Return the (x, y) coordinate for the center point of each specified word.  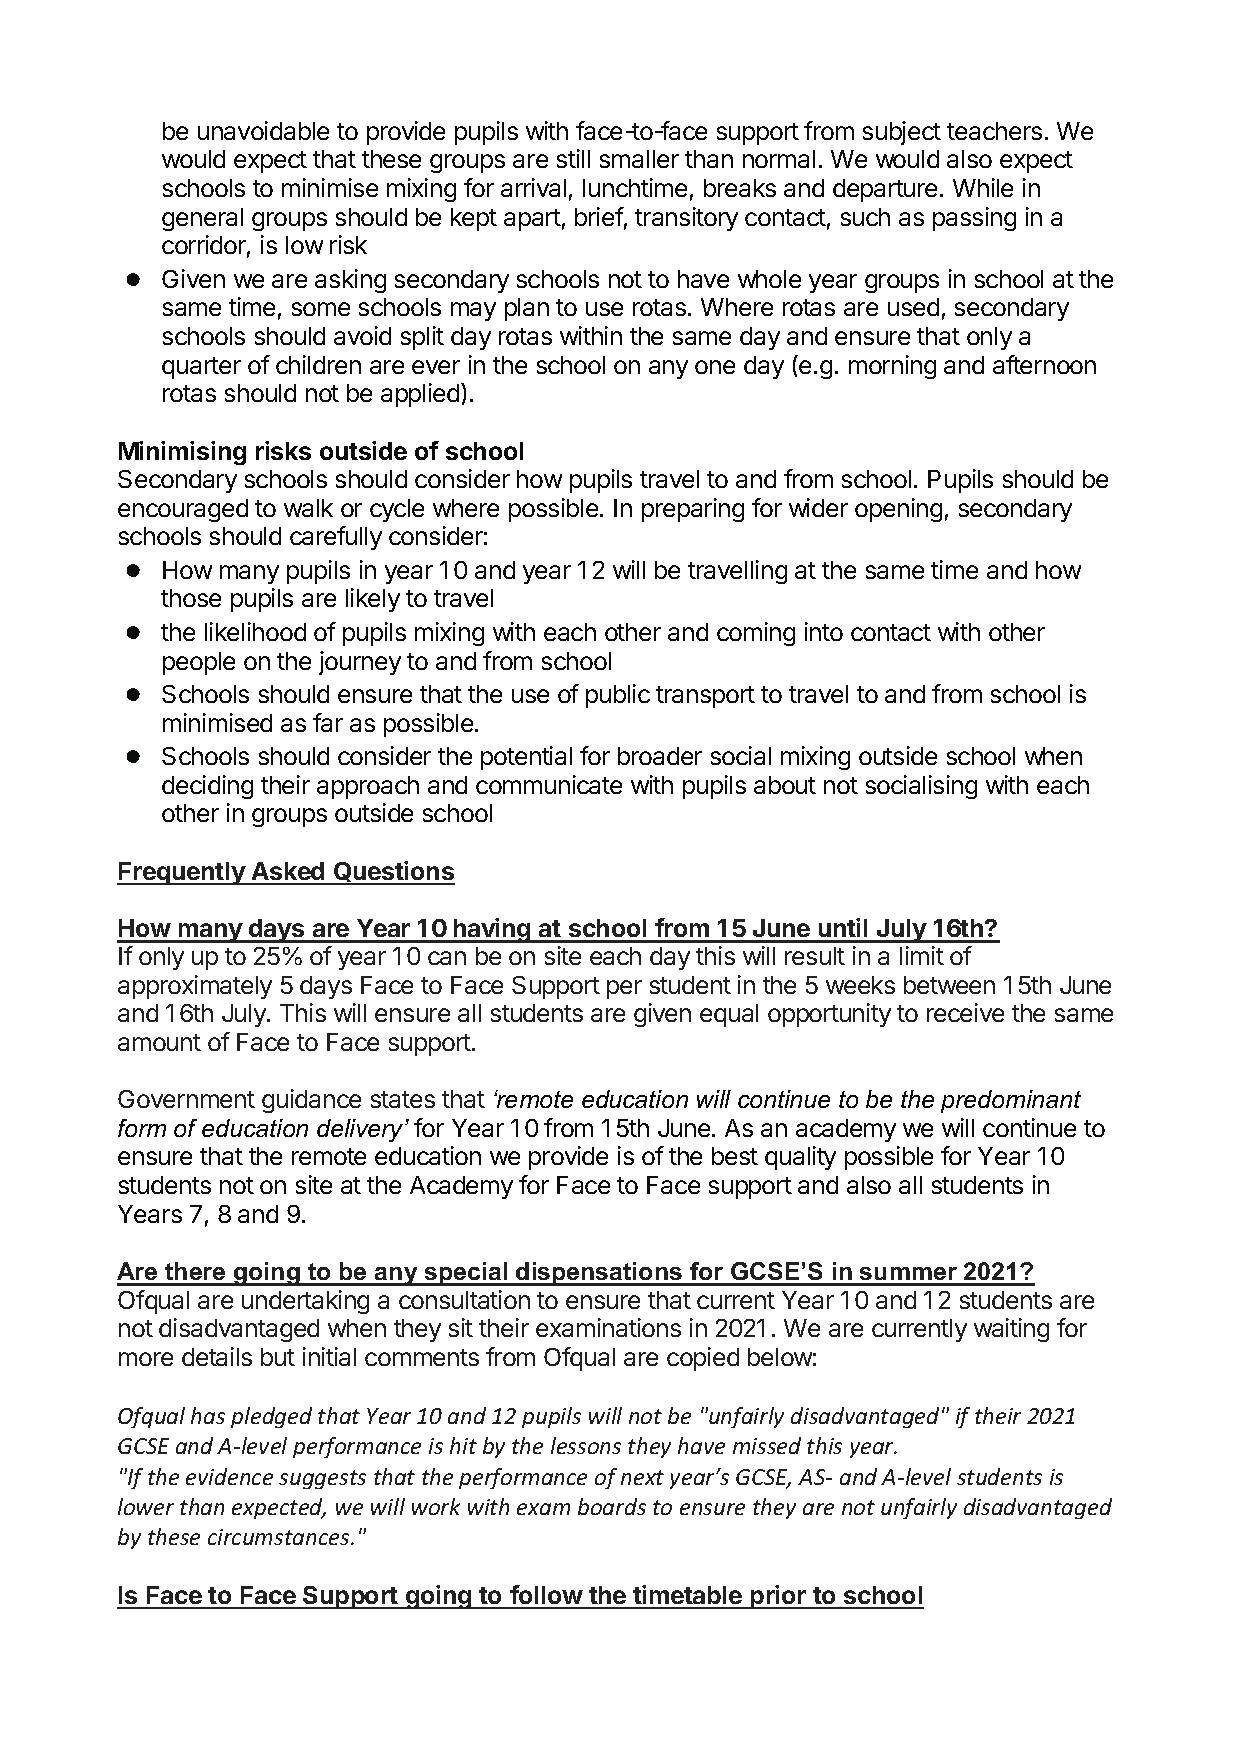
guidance (311, 1101)
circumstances (280, 1537)
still (573, 158)
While (983, 187)
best (735, 1156)
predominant (1011, 1101)
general (202, 219)
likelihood (255, 631)
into (824, 631)
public (618, 696)
